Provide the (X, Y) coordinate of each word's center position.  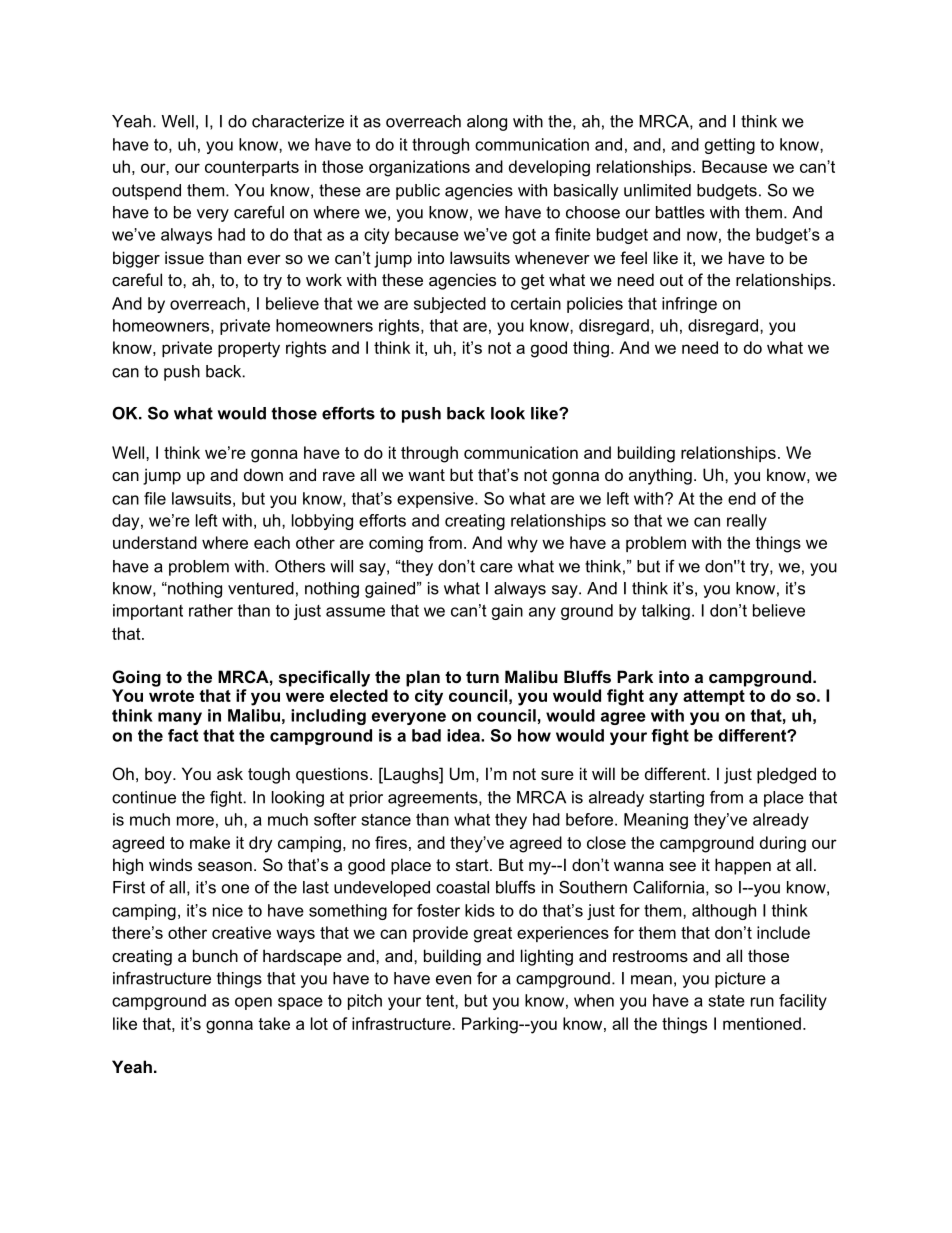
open (253, 1003)
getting (730, 146)
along (487, 123)
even (453, 980)
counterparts (252, 168)
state (726, 1001)
